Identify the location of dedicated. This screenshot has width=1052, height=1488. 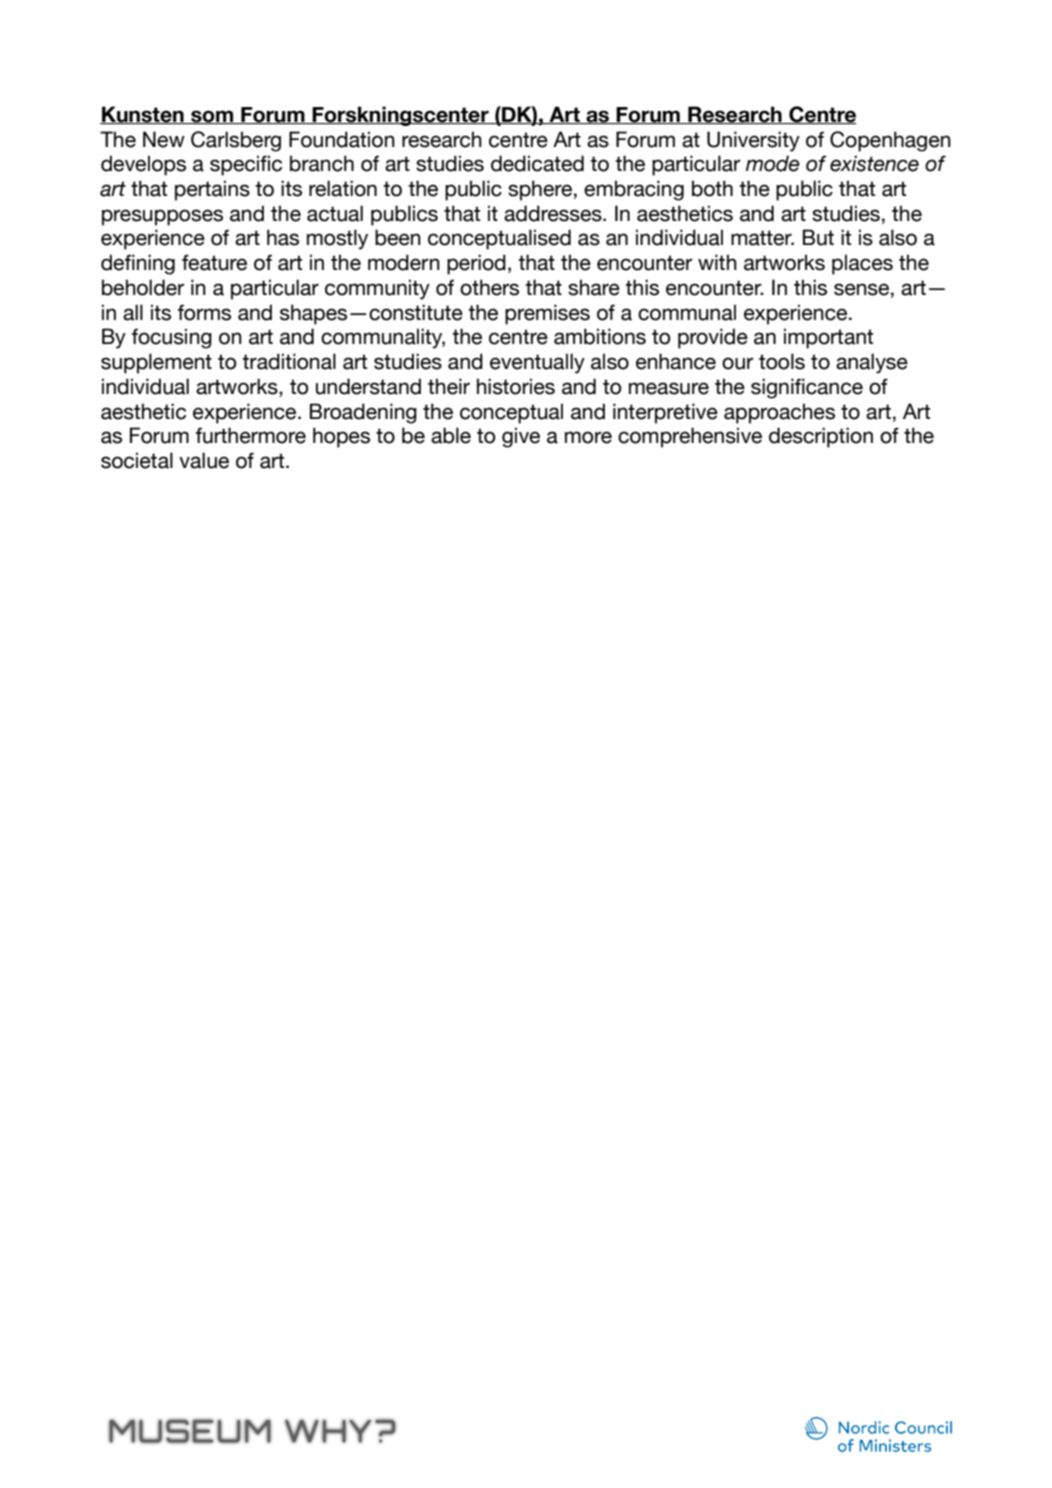
(537, 163).
